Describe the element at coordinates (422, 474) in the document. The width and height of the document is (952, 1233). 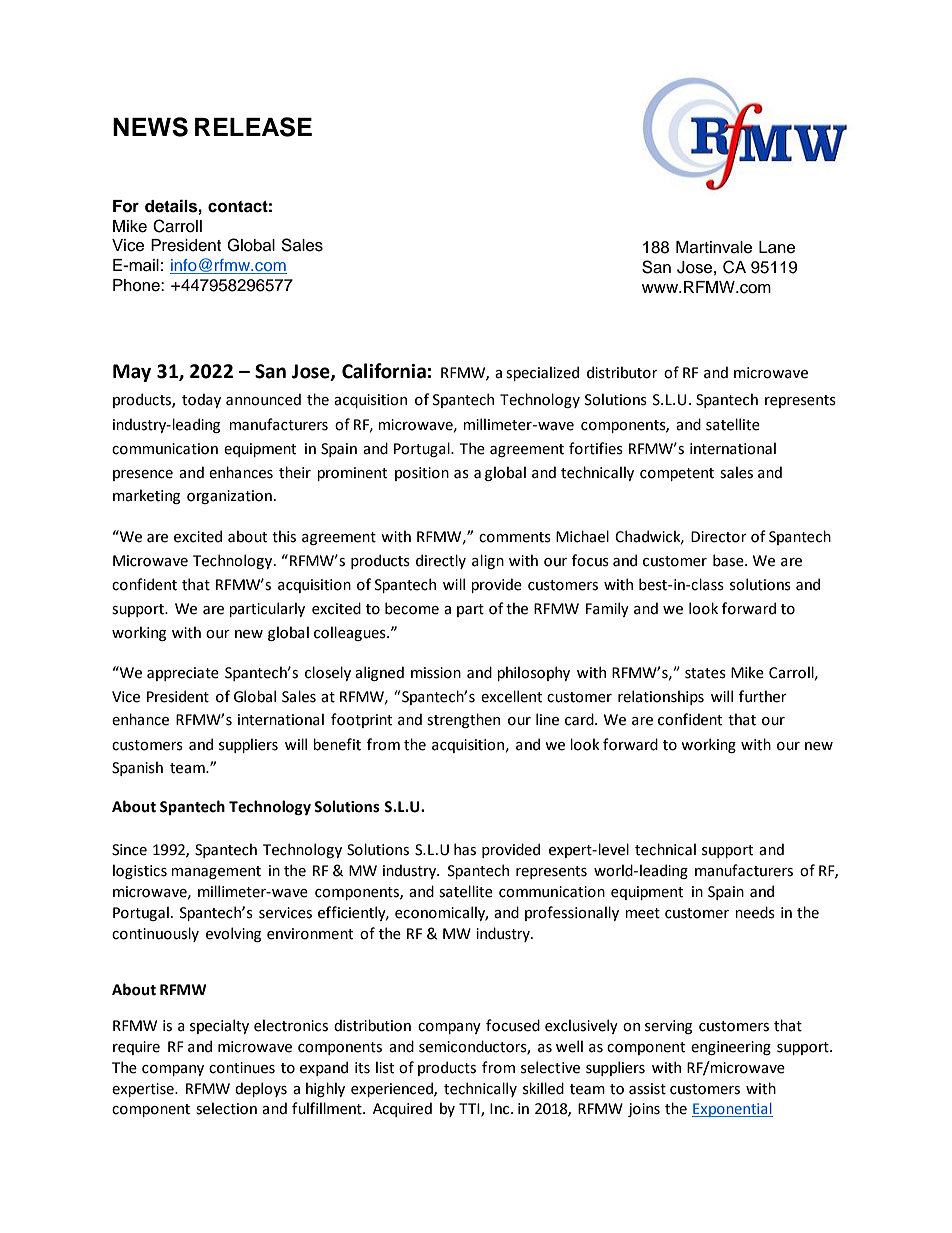
I see `position` at that location.
